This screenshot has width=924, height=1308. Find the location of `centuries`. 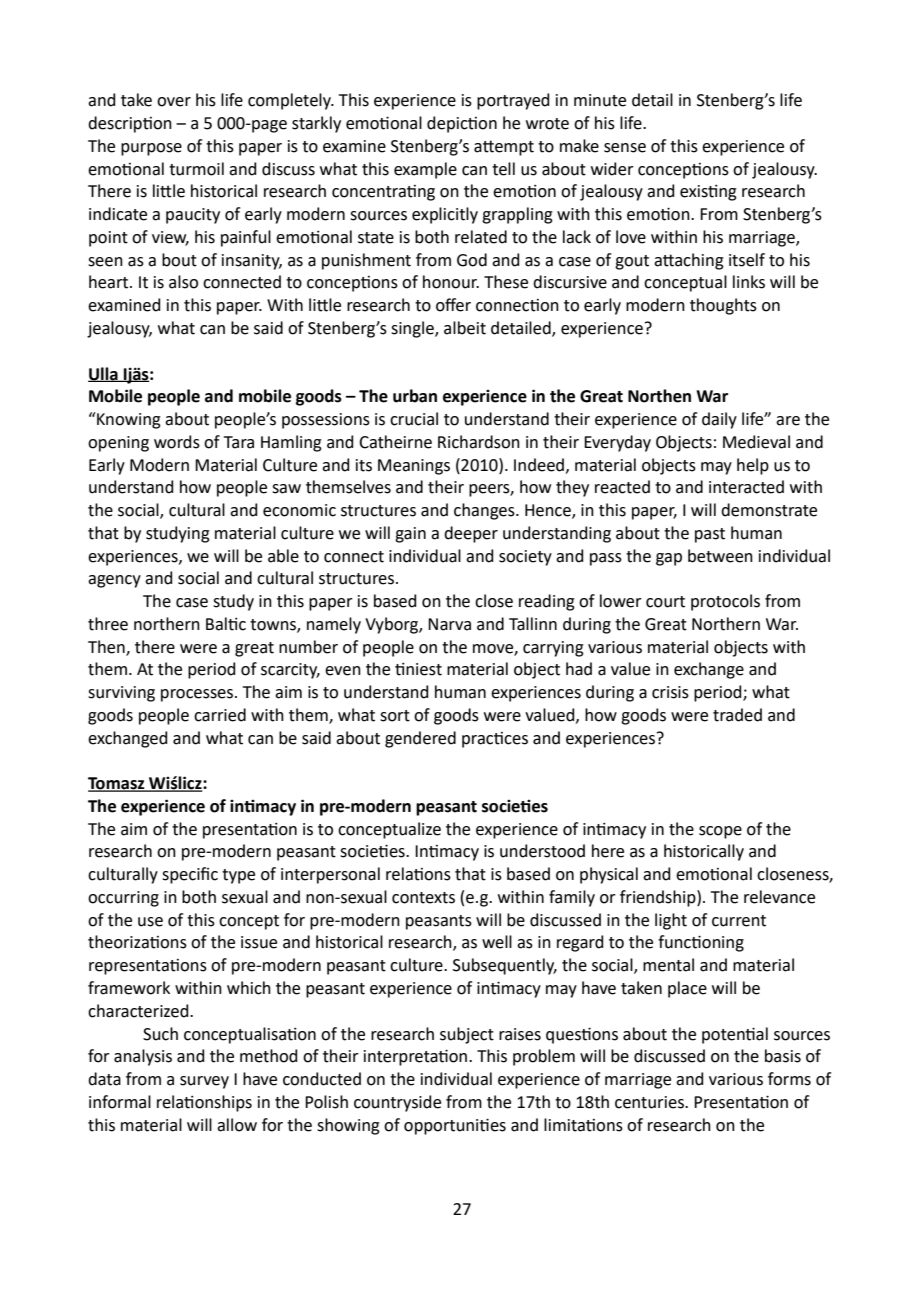

centuries is located at coordinates (650, 1102).
